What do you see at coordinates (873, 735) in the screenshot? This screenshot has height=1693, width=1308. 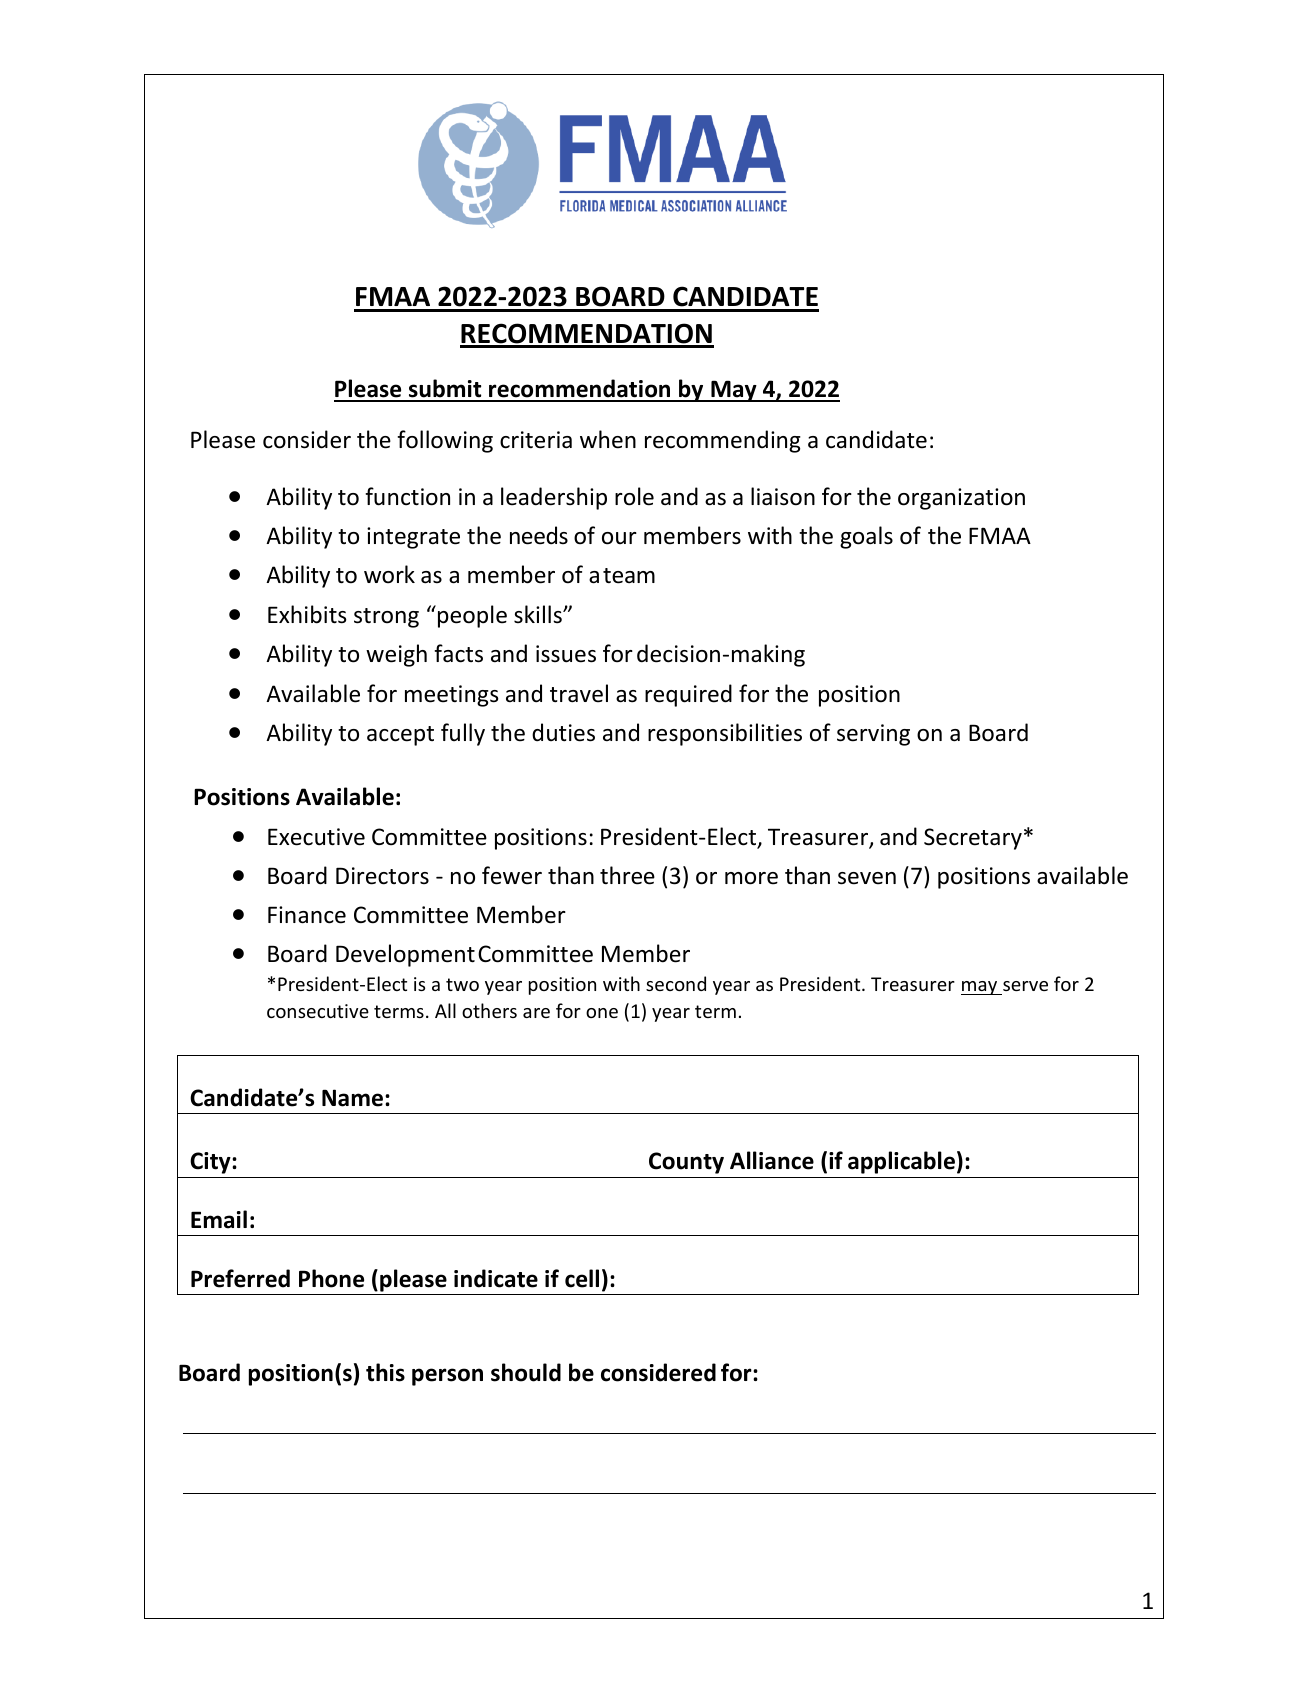 I see `serving` at bounding box center [873, 735].
